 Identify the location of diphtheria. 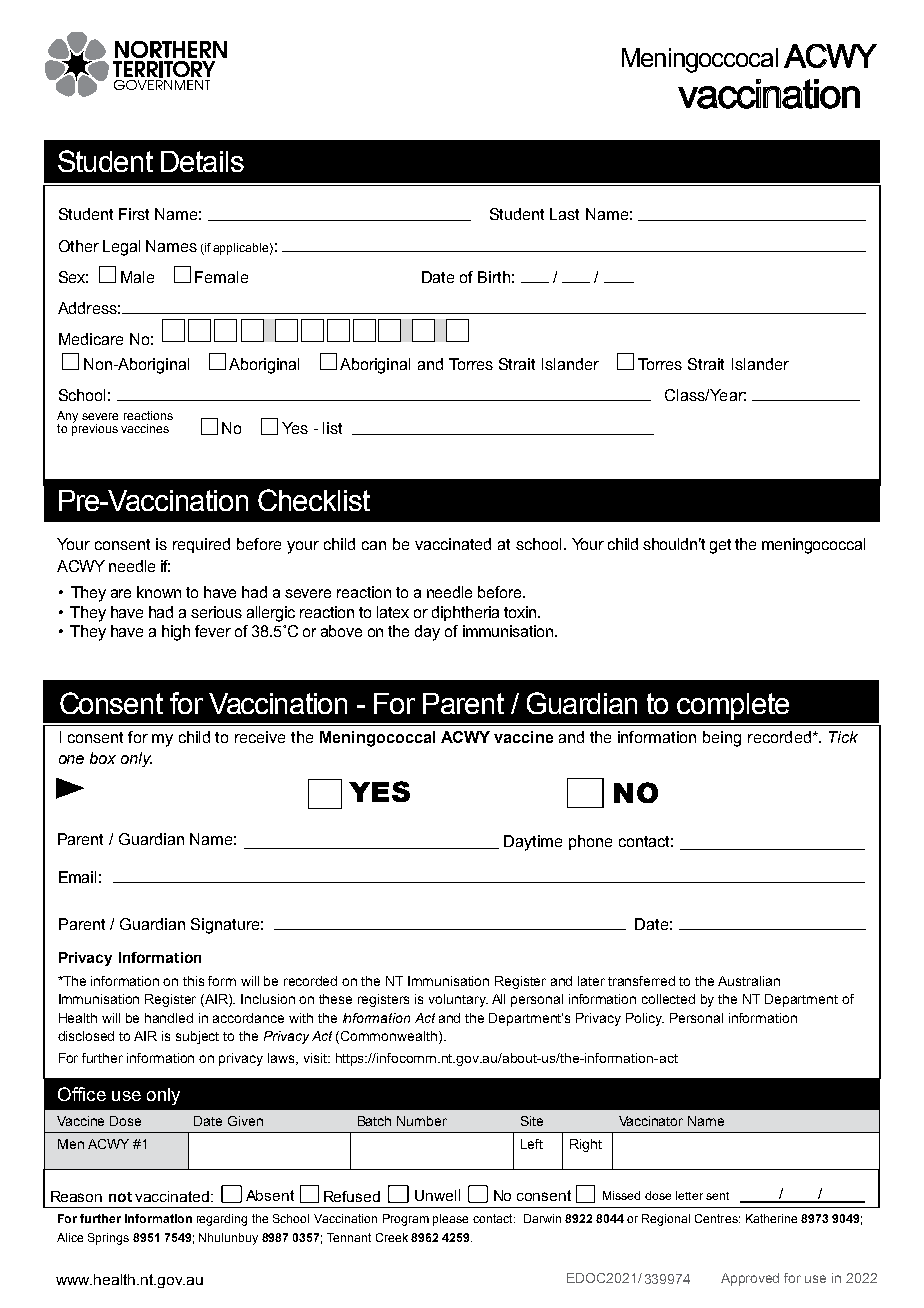
(465, 613).
